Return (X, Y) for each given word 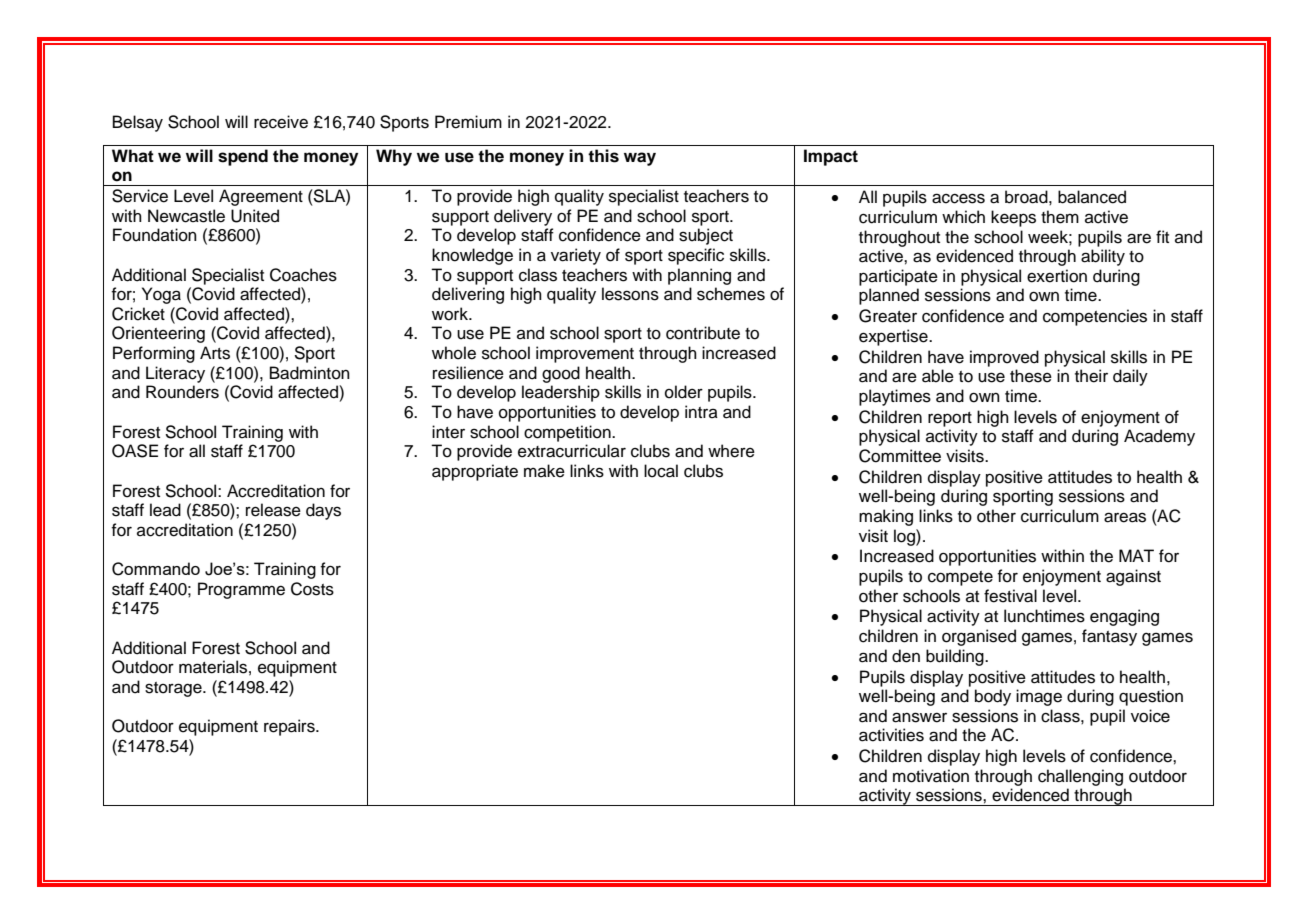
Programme (241, 590)
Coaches (303, 275)
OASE (135, 451)
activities (891, 735)
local (661, 471)
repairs (290, 727)
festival (1010, 596)
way (640, 159)
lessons (630, 294)
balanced (1092, 197)
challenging (1080, 777)
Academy (1159, 437)
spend (243, 157)
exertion (1057, 276)
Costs (312, 589)
